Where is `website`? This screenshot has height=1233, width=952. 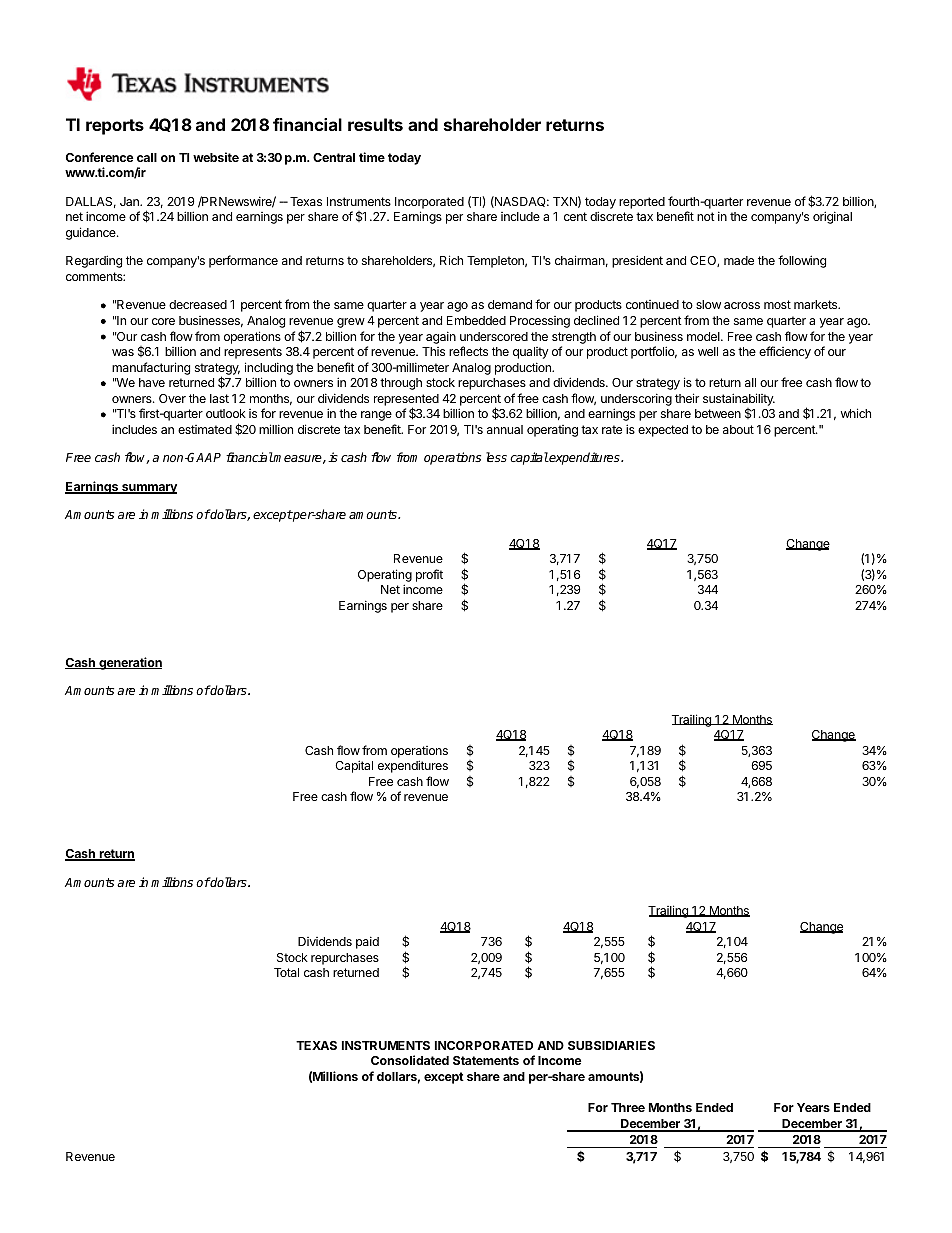
website is located at coordinates (216, 157).
